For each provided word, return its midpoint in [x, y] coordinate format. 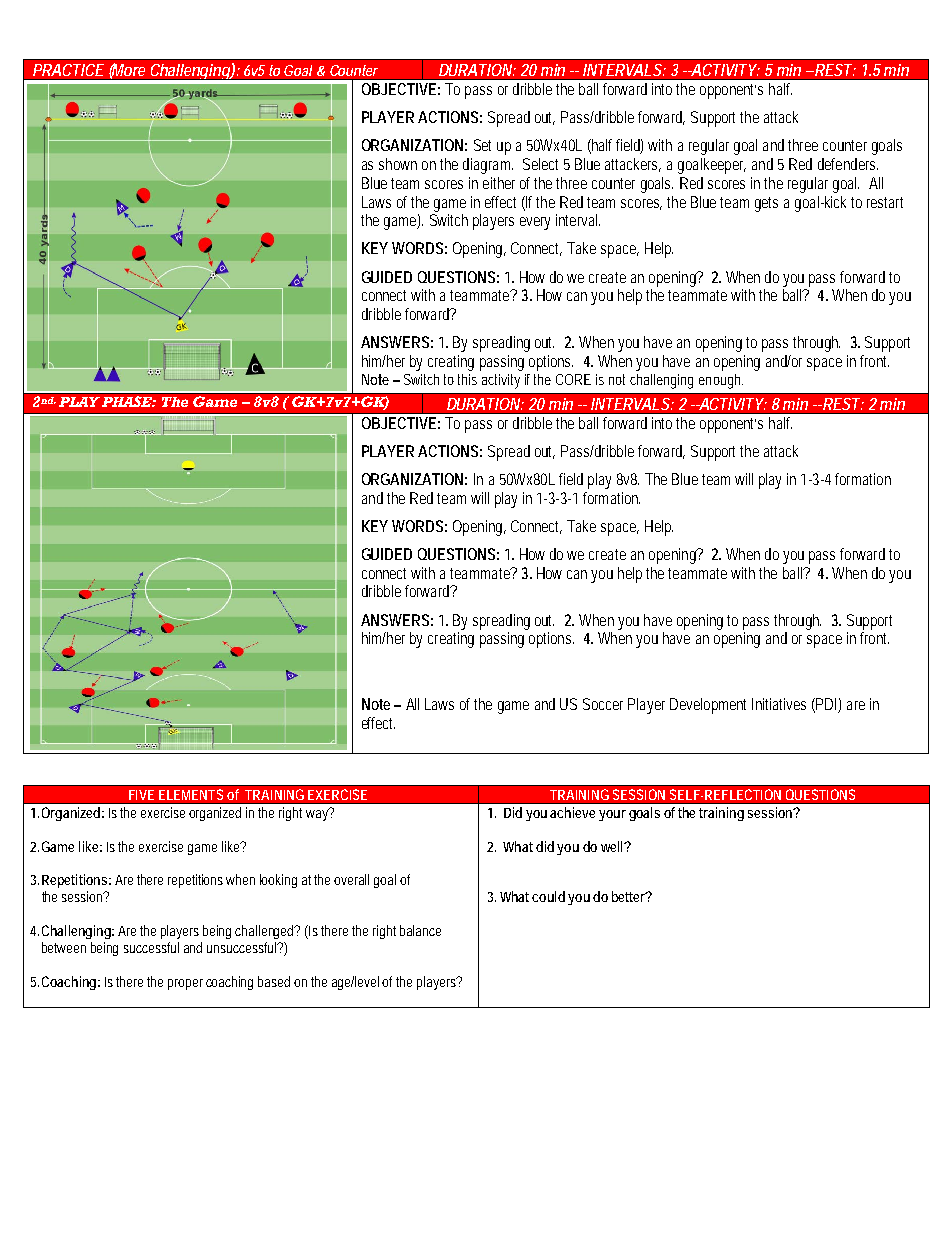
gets [766, 204]
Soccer [603, 704]
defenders [848, 164]
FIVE [141, 795]
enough [721, 381]
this [467, 379]
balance [420, 930]
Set [482, 145]
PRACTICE [68, 70]
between [64, 947]
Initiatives [779, 704]
